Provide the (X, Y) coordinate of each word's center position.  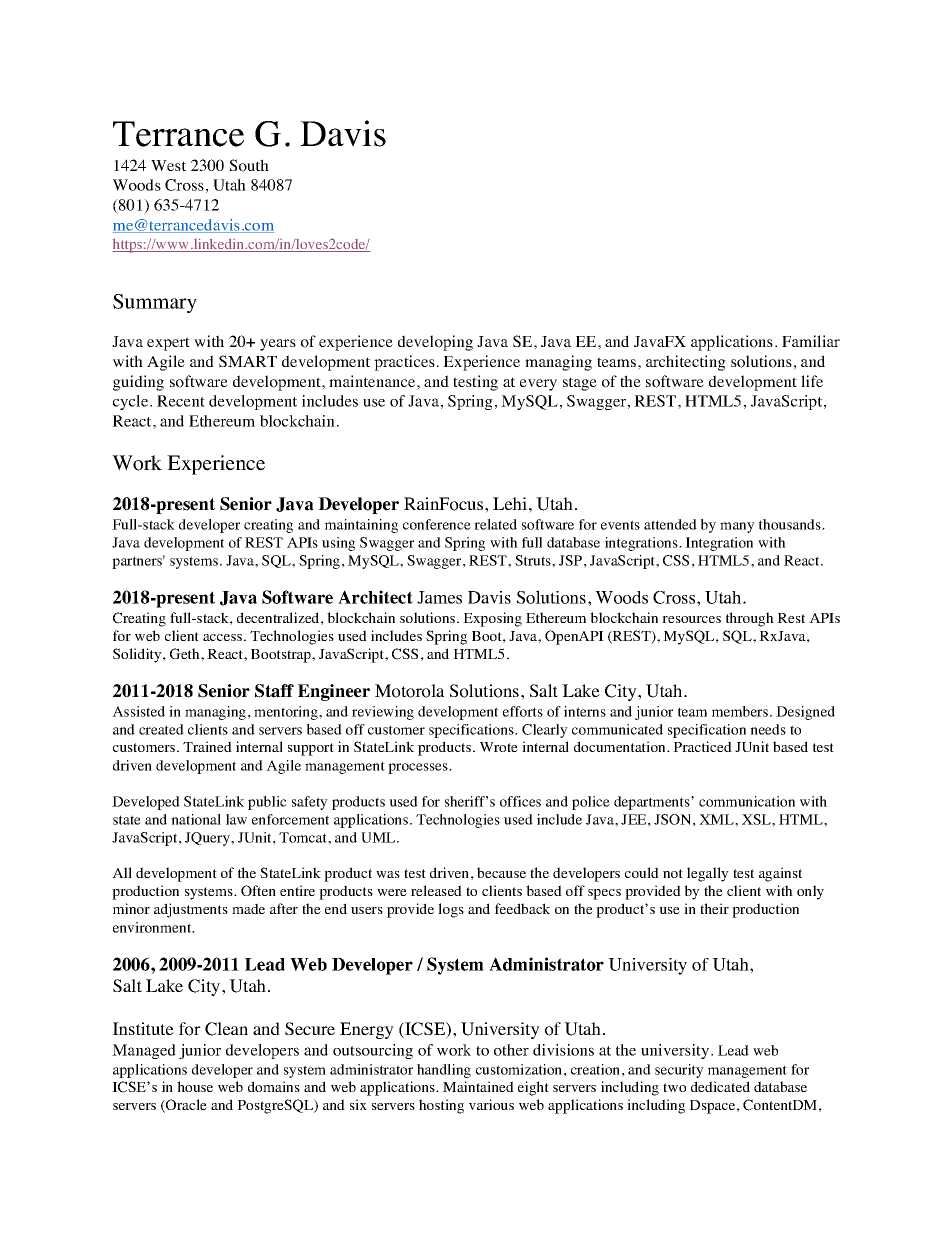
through (750, 619)
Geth (186, 653)
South (249, 165)
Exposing (492, 619)
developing (435, 343)
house (195, 1086)
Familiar (811, 341)
